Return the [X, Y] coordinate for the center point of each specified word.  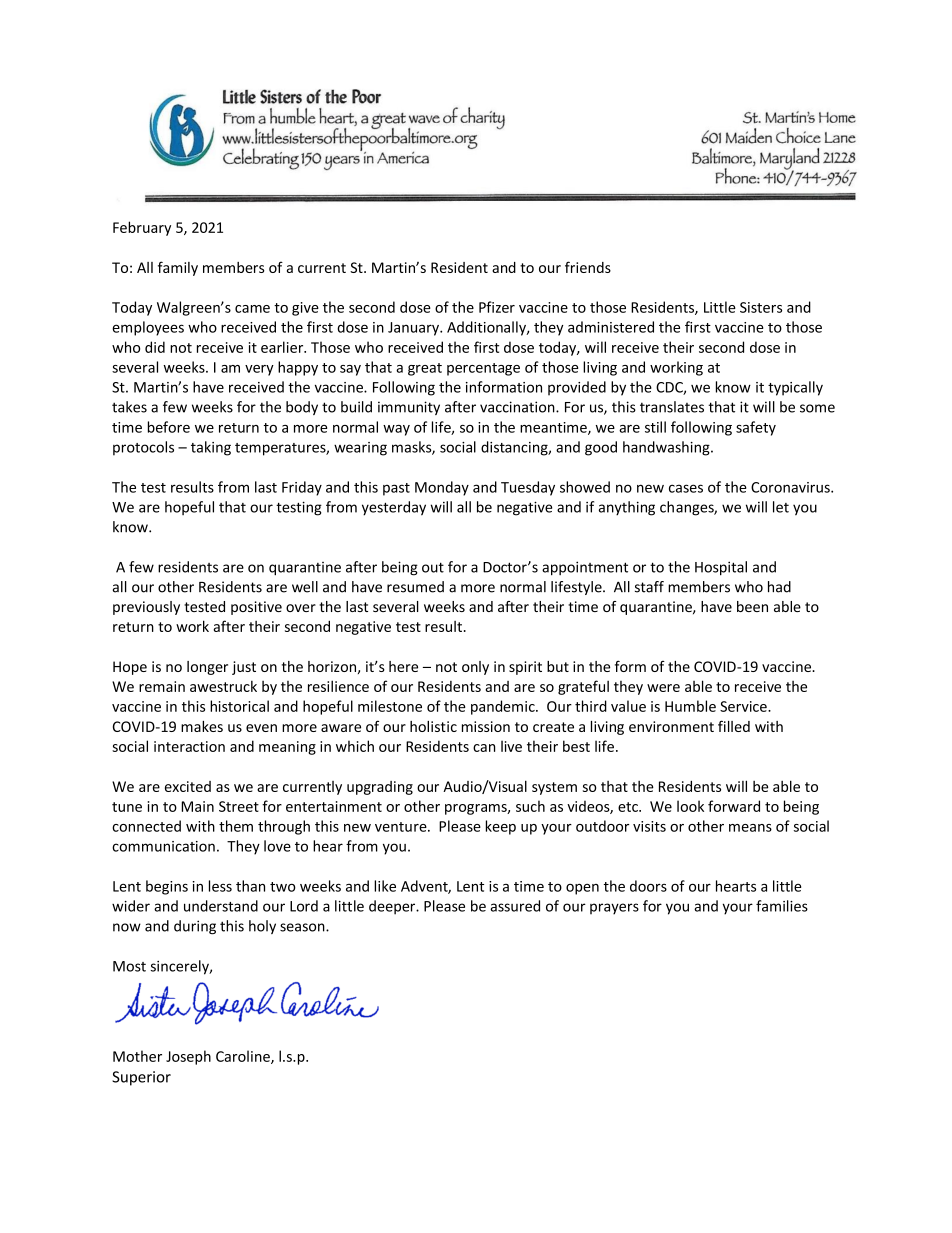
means [750, 828]
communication [163, 846]
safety [756, 428]
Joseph [188, 1057]
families [782, 906]
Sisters [761, 307]
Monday [442, 488]
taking [211, 448]
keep [501, 827]
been [752, 606]
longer [207, 668]
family [178, 268]
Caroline [244, 1057]
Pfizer [497, 307]
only [475, 668]
